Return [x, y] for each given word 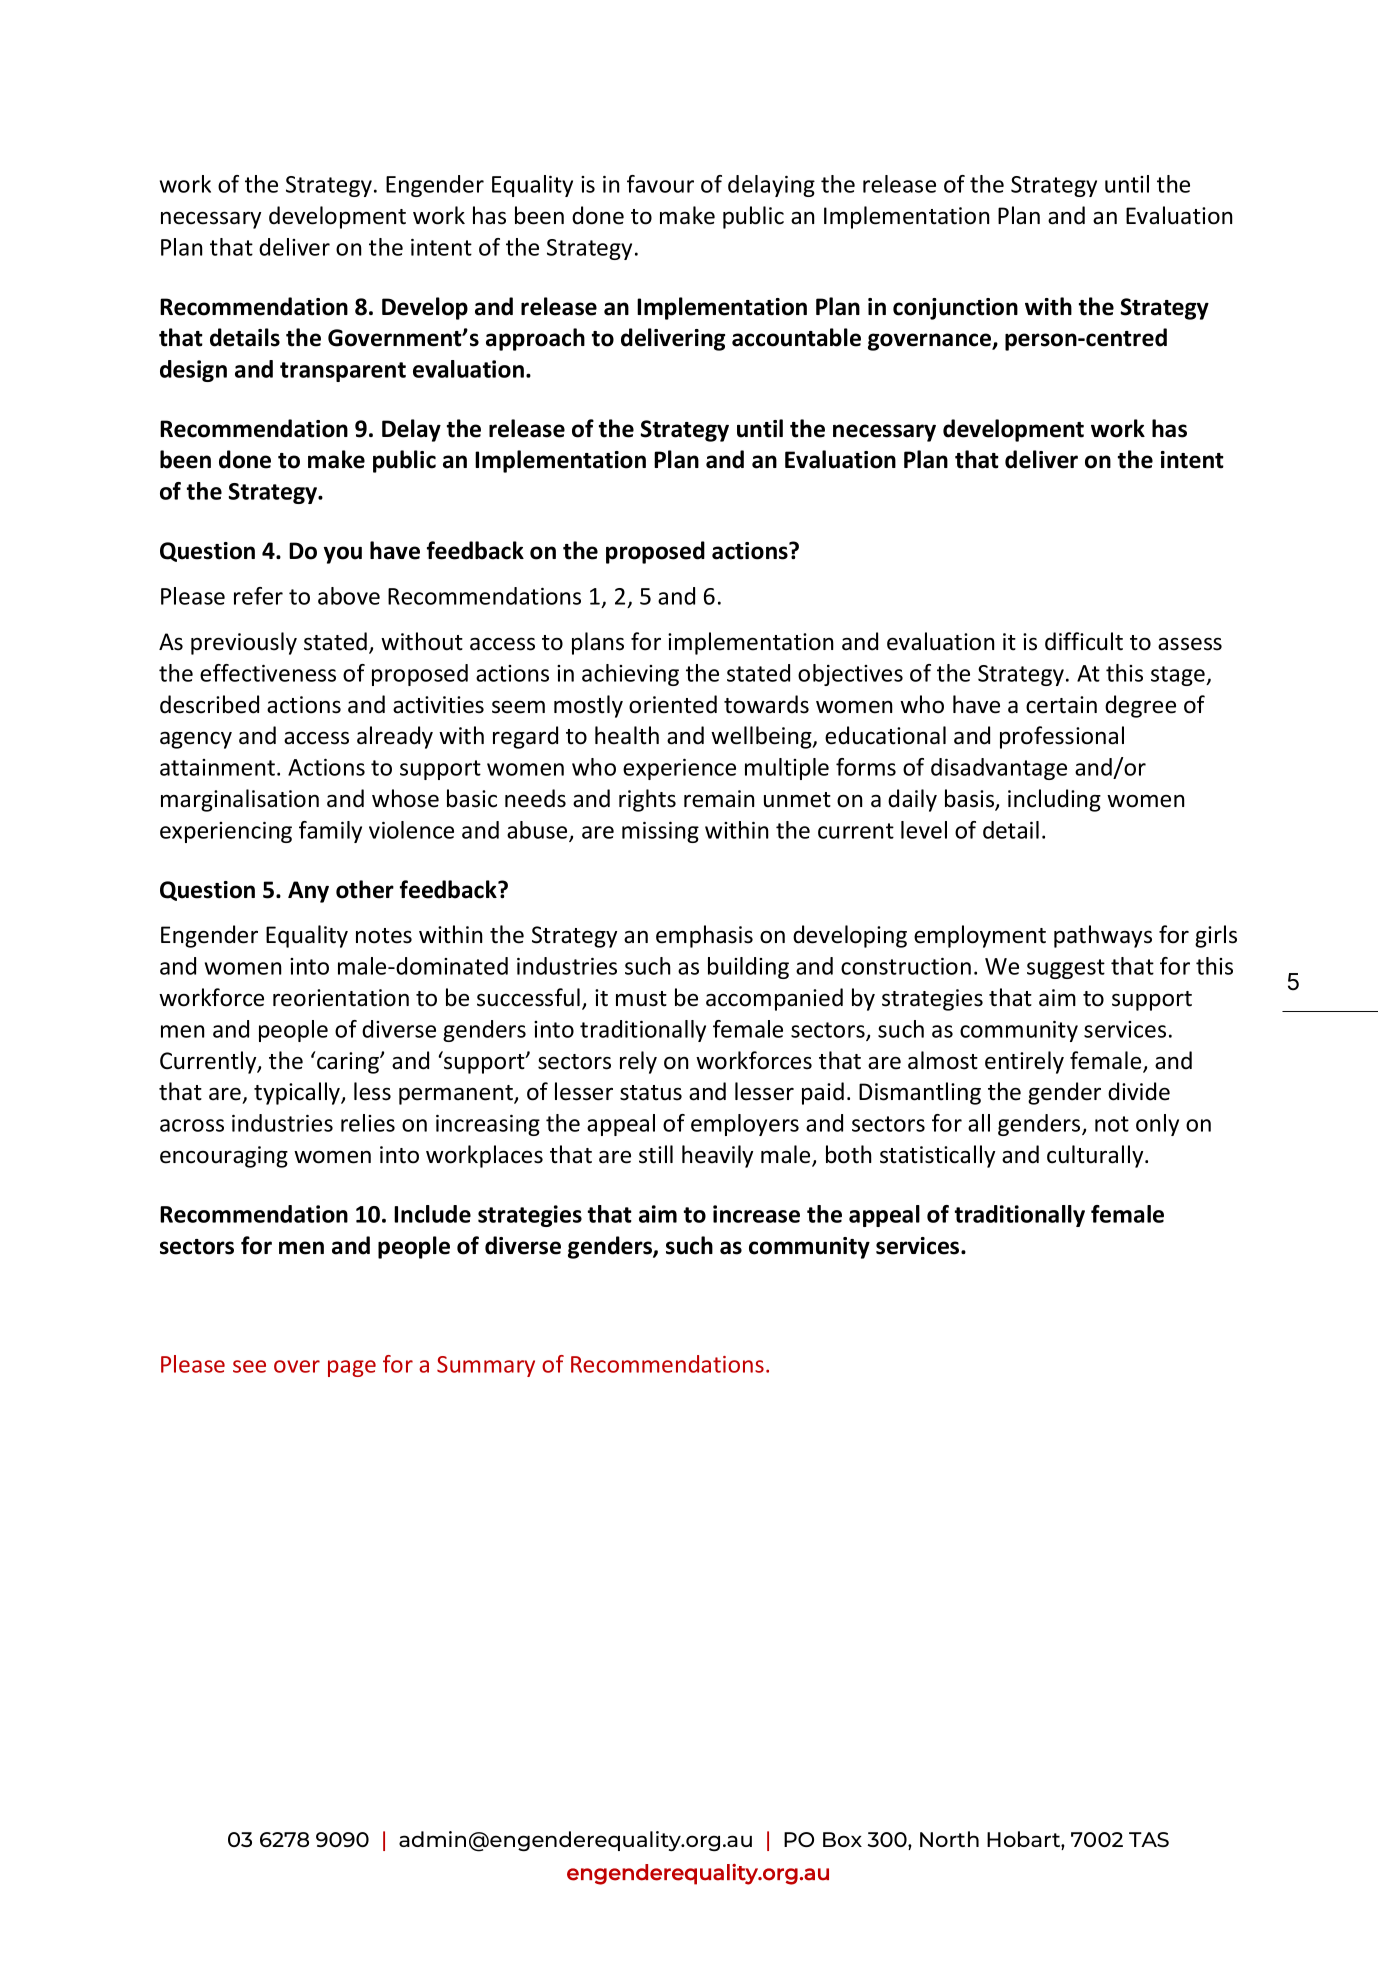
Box [842, 1839]
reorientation [341, 998]
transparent [343, 372]
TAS [1149, 1839]
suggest [1066, 969]
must [641, 999]
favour [660, 184]
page [352, 1368]
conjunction [955, 309]
